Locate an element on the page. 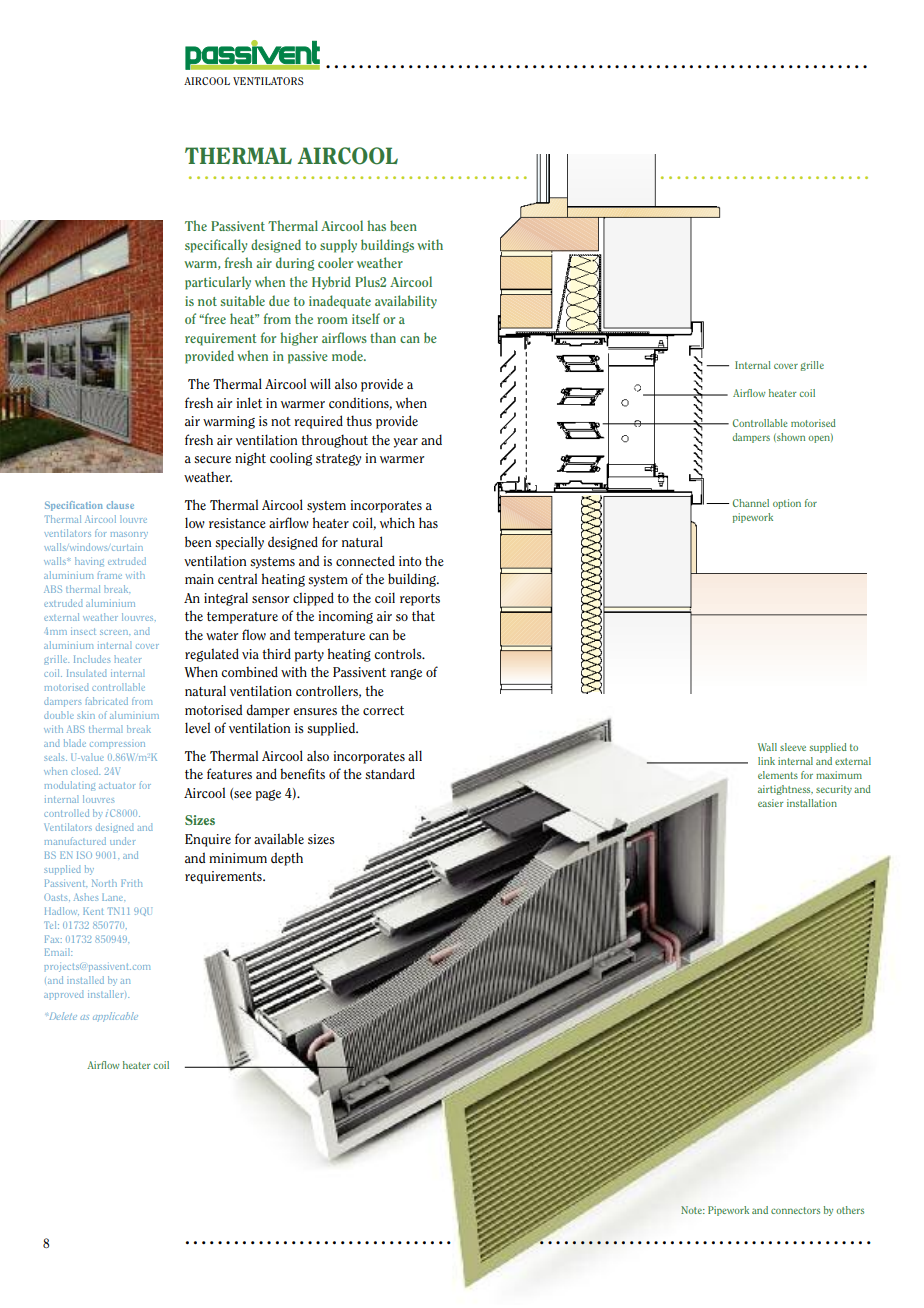 The image size is (924, 1308). particularly is located at coordinates (218, 283).
